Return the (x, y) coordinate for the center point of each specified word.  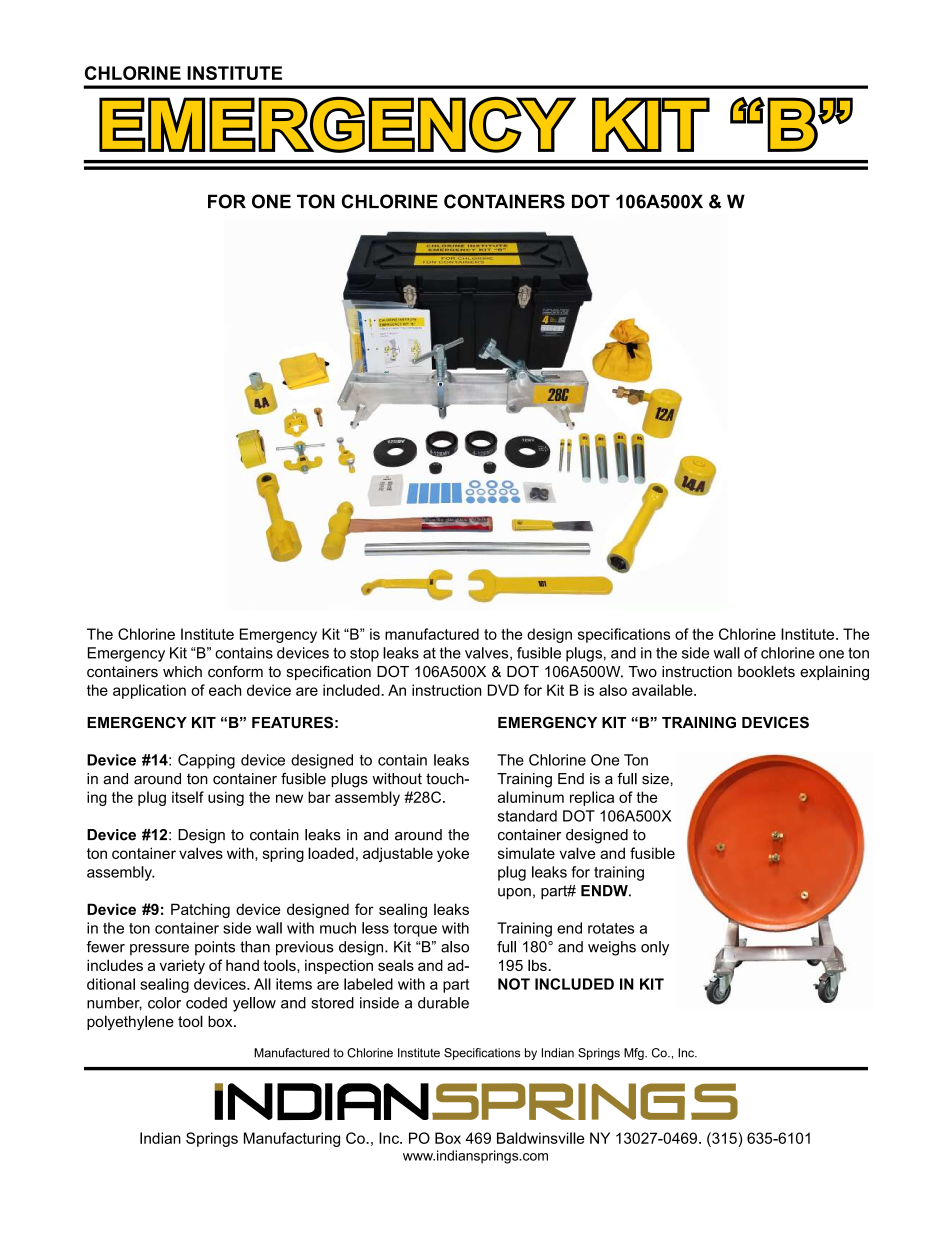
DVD (503, 690)
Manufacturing (292, 1139)
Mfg (635, 1054)
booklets (766, 671)
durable (443, 1003)
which (182, 672)
